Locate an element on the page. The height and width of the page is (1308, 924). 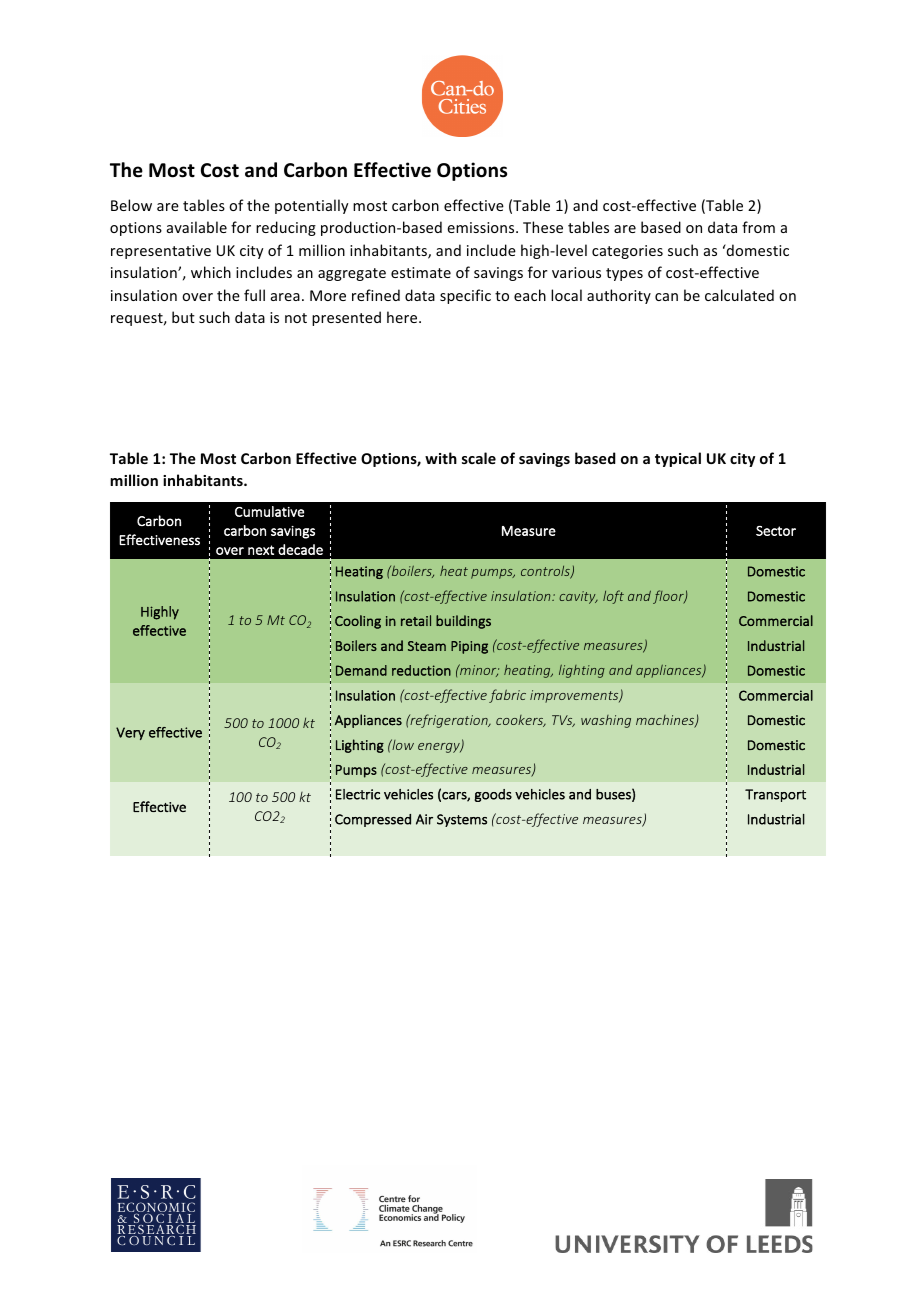
loft is located at coordinates (613, 597).
